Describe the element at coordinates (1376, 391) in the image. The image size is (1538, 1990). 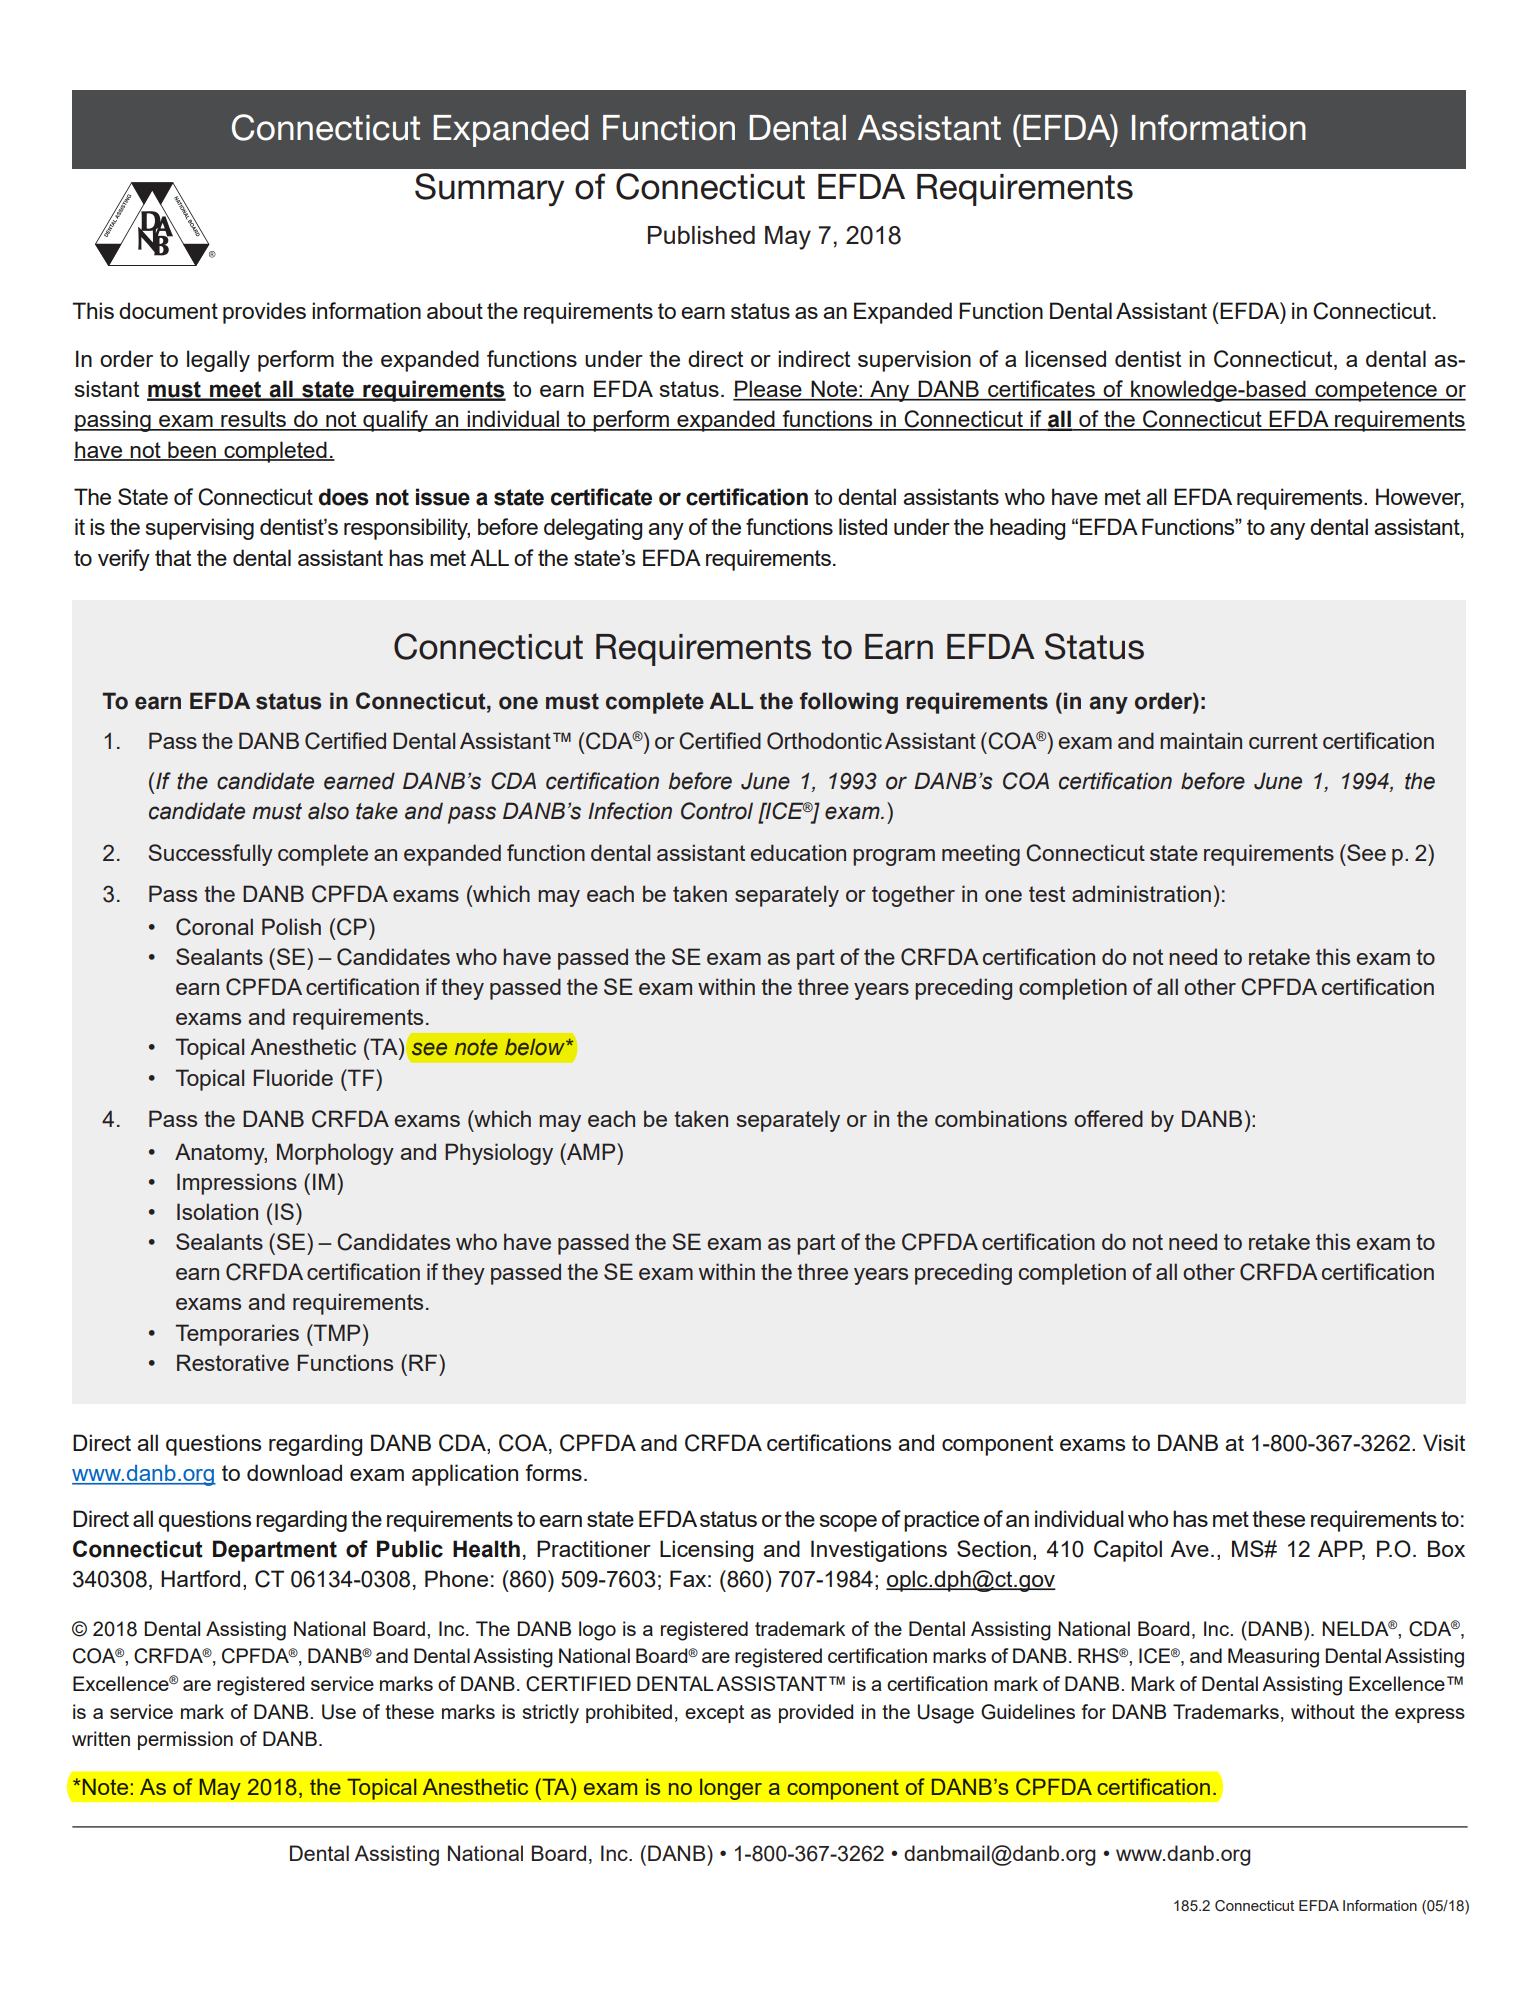
I see `competence` at that location.
